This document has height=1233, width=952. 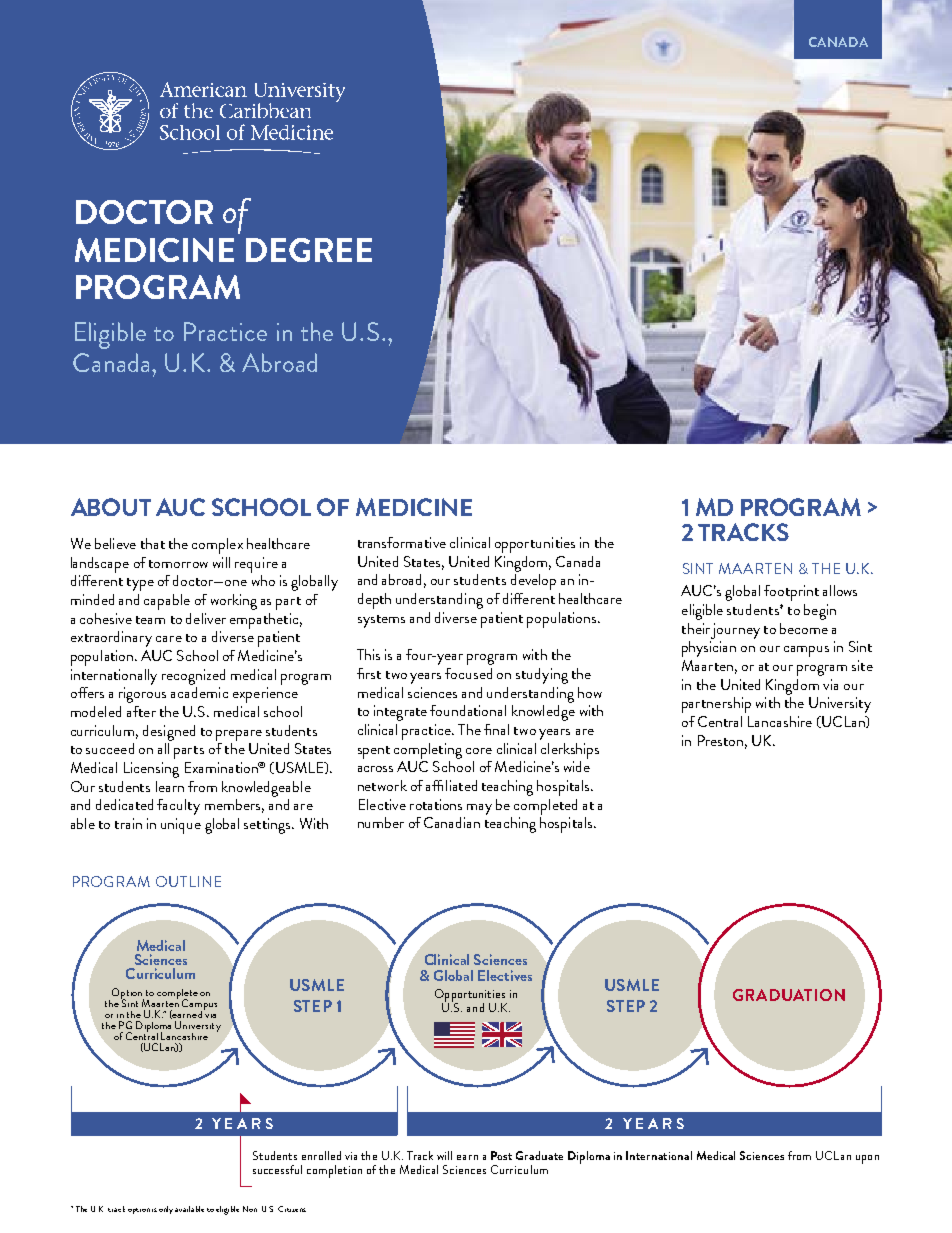 I want to click on upon, so click(x=867, y=1159).
